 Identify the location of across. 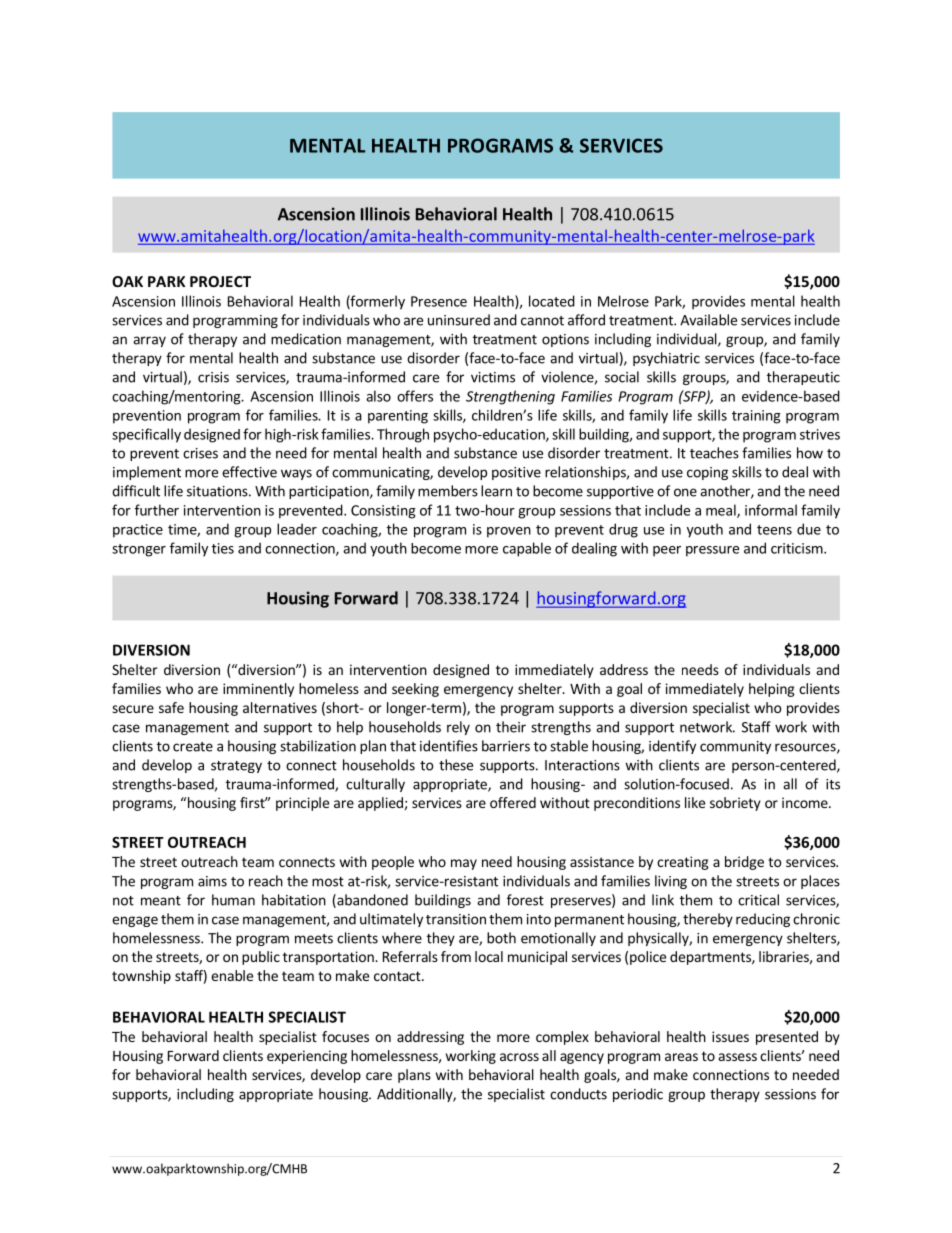
(519, 1057).
